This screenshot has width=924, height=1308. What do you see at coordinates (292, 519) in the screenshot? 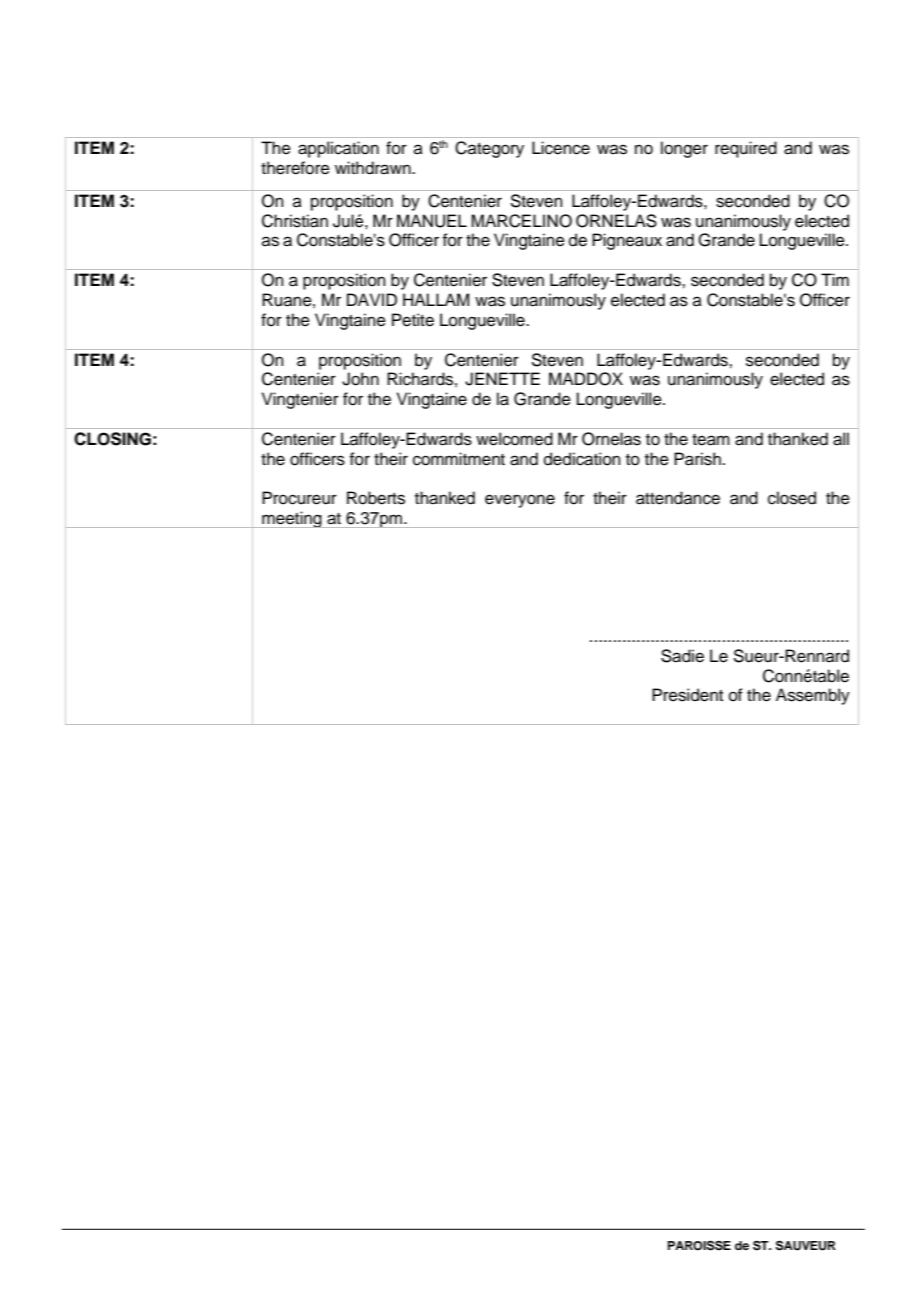
I see `meeting` at bounding box center [292, 519].
